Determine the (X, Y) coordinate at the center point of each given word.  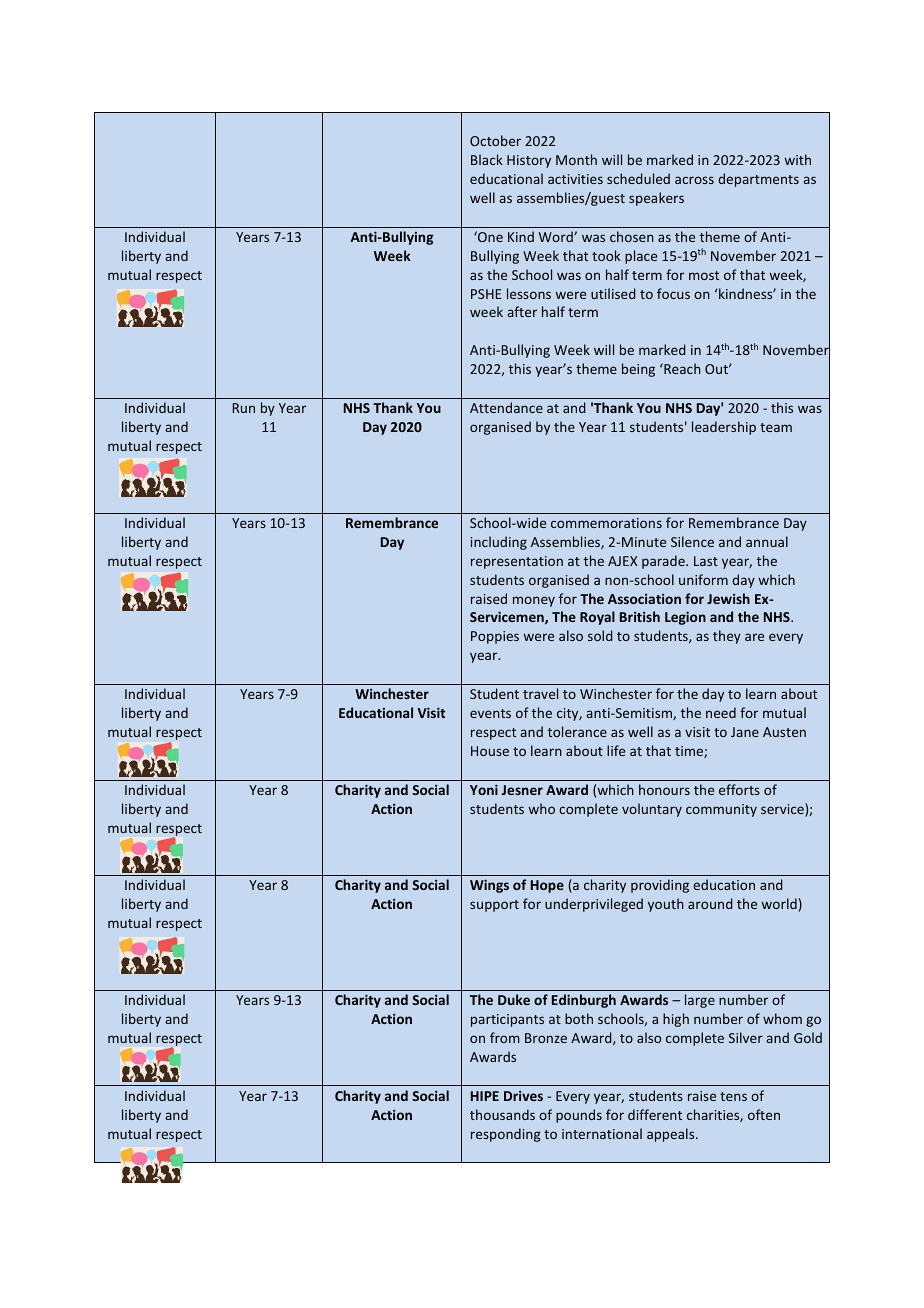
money (534, 601)
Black (487, 159)
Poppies (495, 637)
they (727, 637)
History (529, 161)
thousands (502, 1114)
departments (758, 180)
